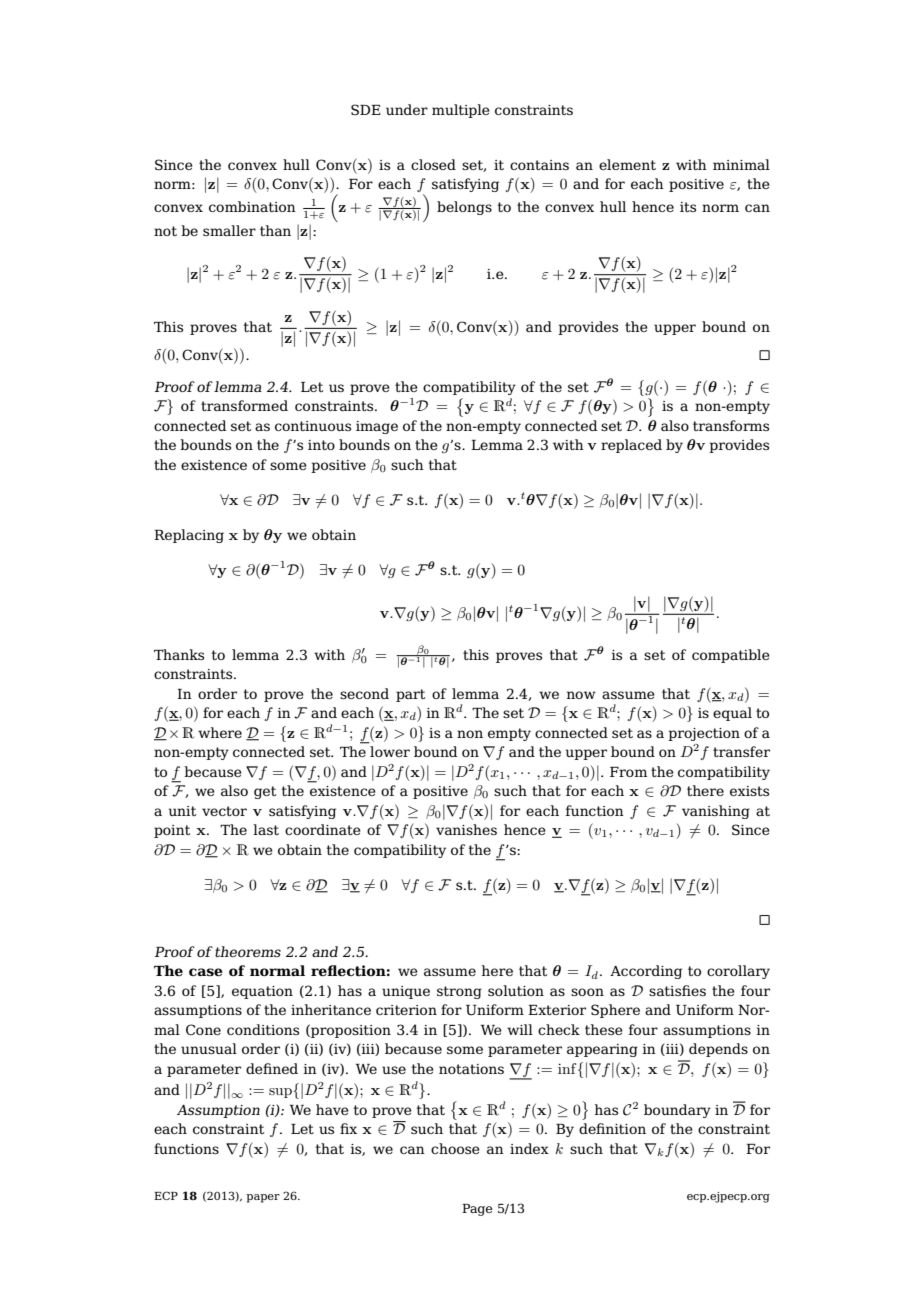  Describe the element at coordinates (731, 425) in the screenshot. I see `transforms` at that location.
